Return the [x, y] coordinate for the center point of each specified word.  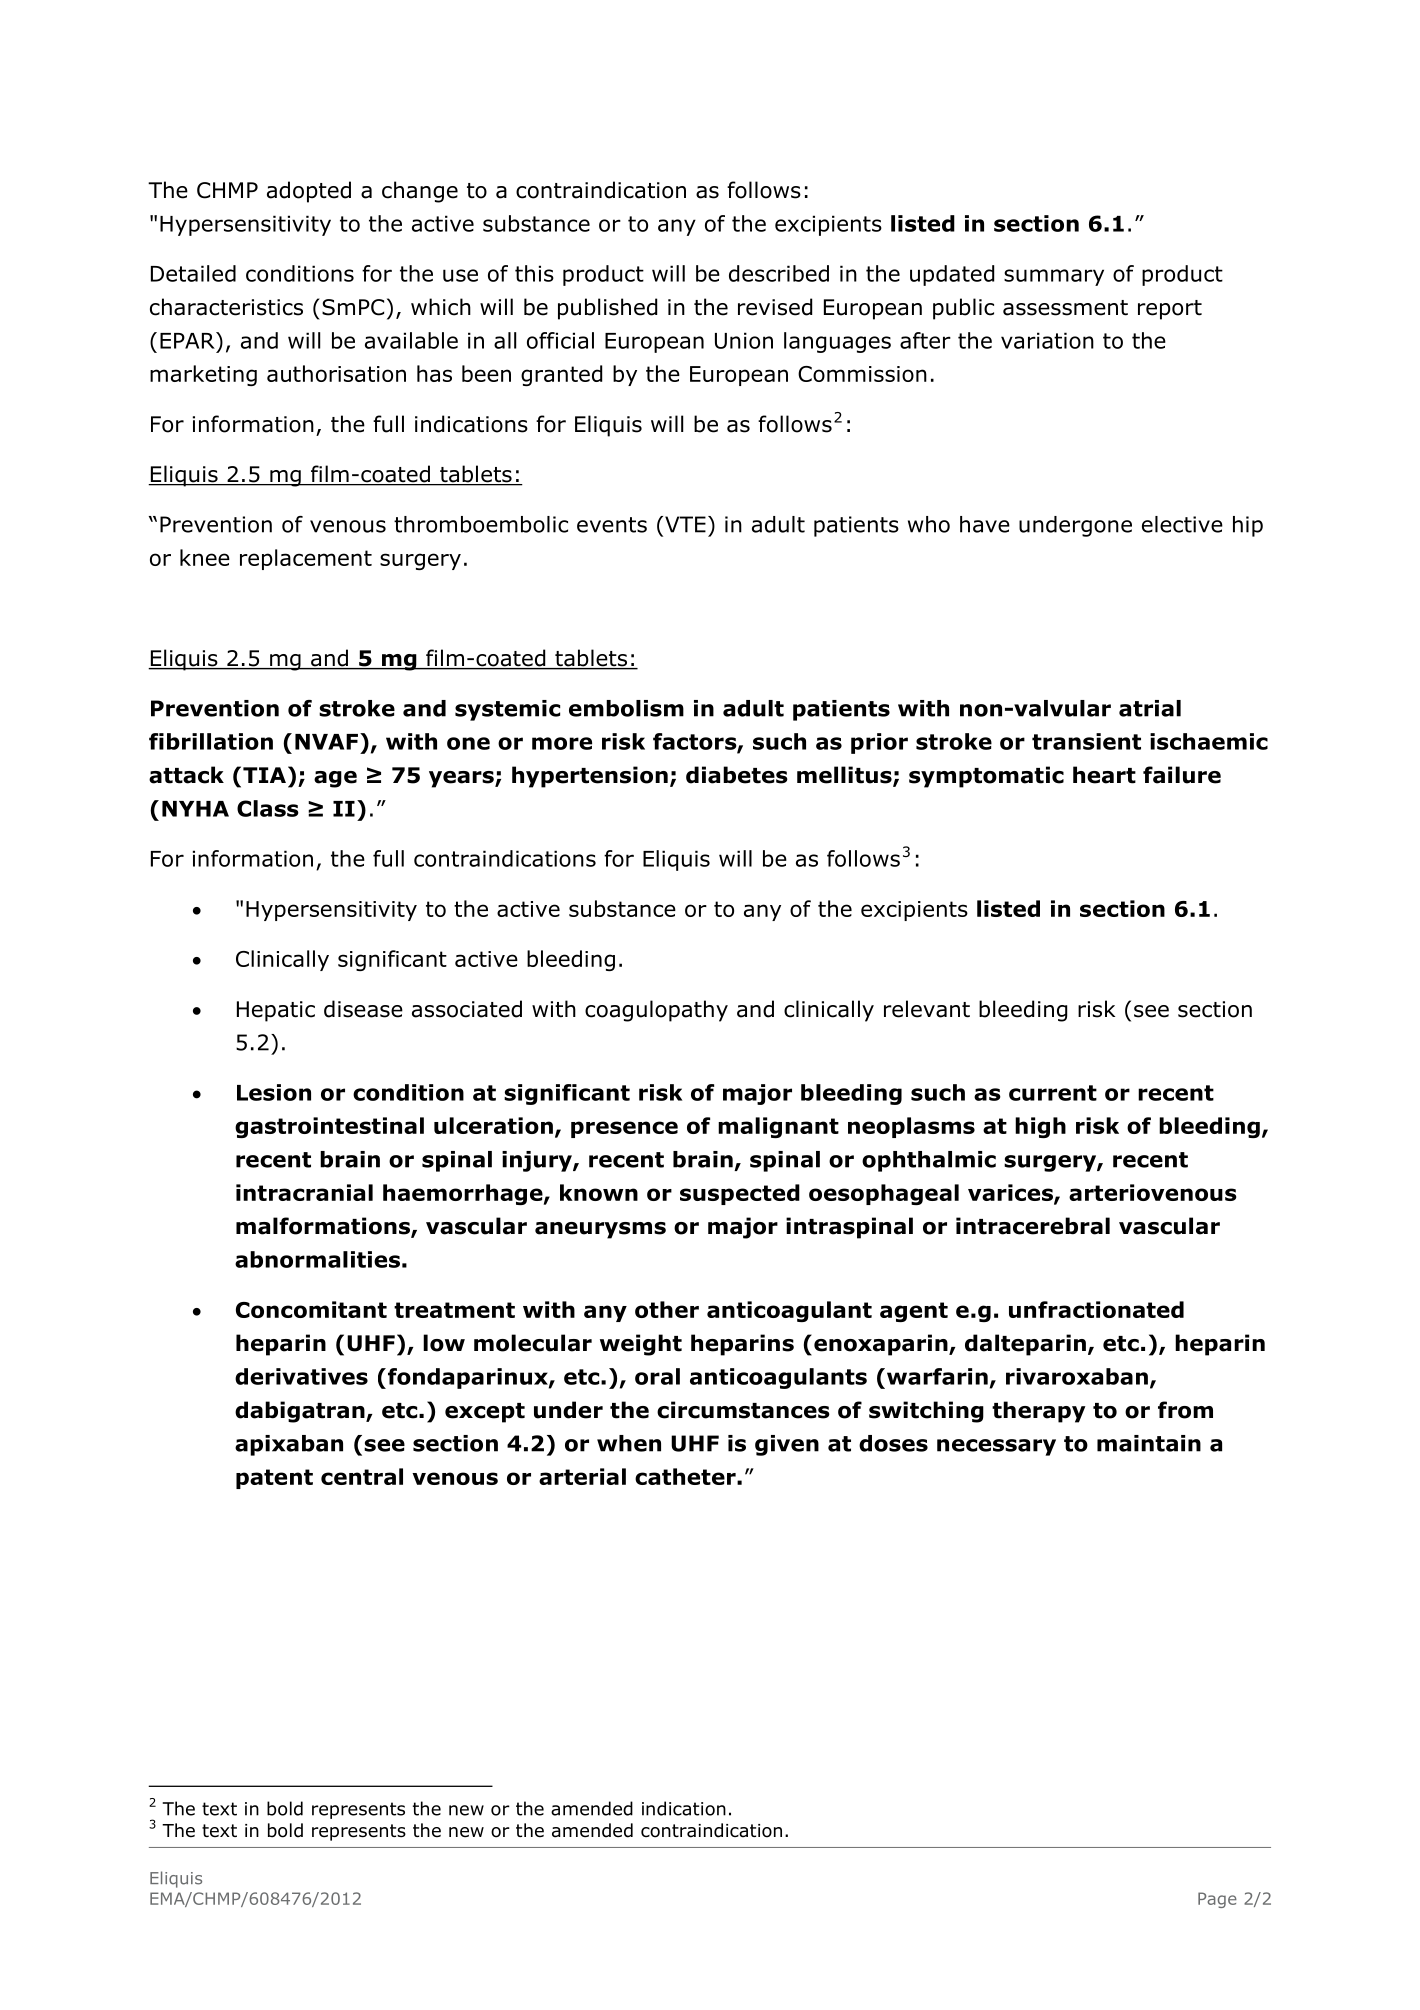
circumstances [743, 1410]
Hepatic [276, 1011]
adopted [309, 192]
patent [274, 1479]
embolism [626, 708]
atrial [1150, 708]
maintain [1149, 1443]
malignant [778, 1127]
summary [1054, 277]
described [779, 273]
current [1053, 1093]
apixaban [289, 1445]
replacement [306, 559]
